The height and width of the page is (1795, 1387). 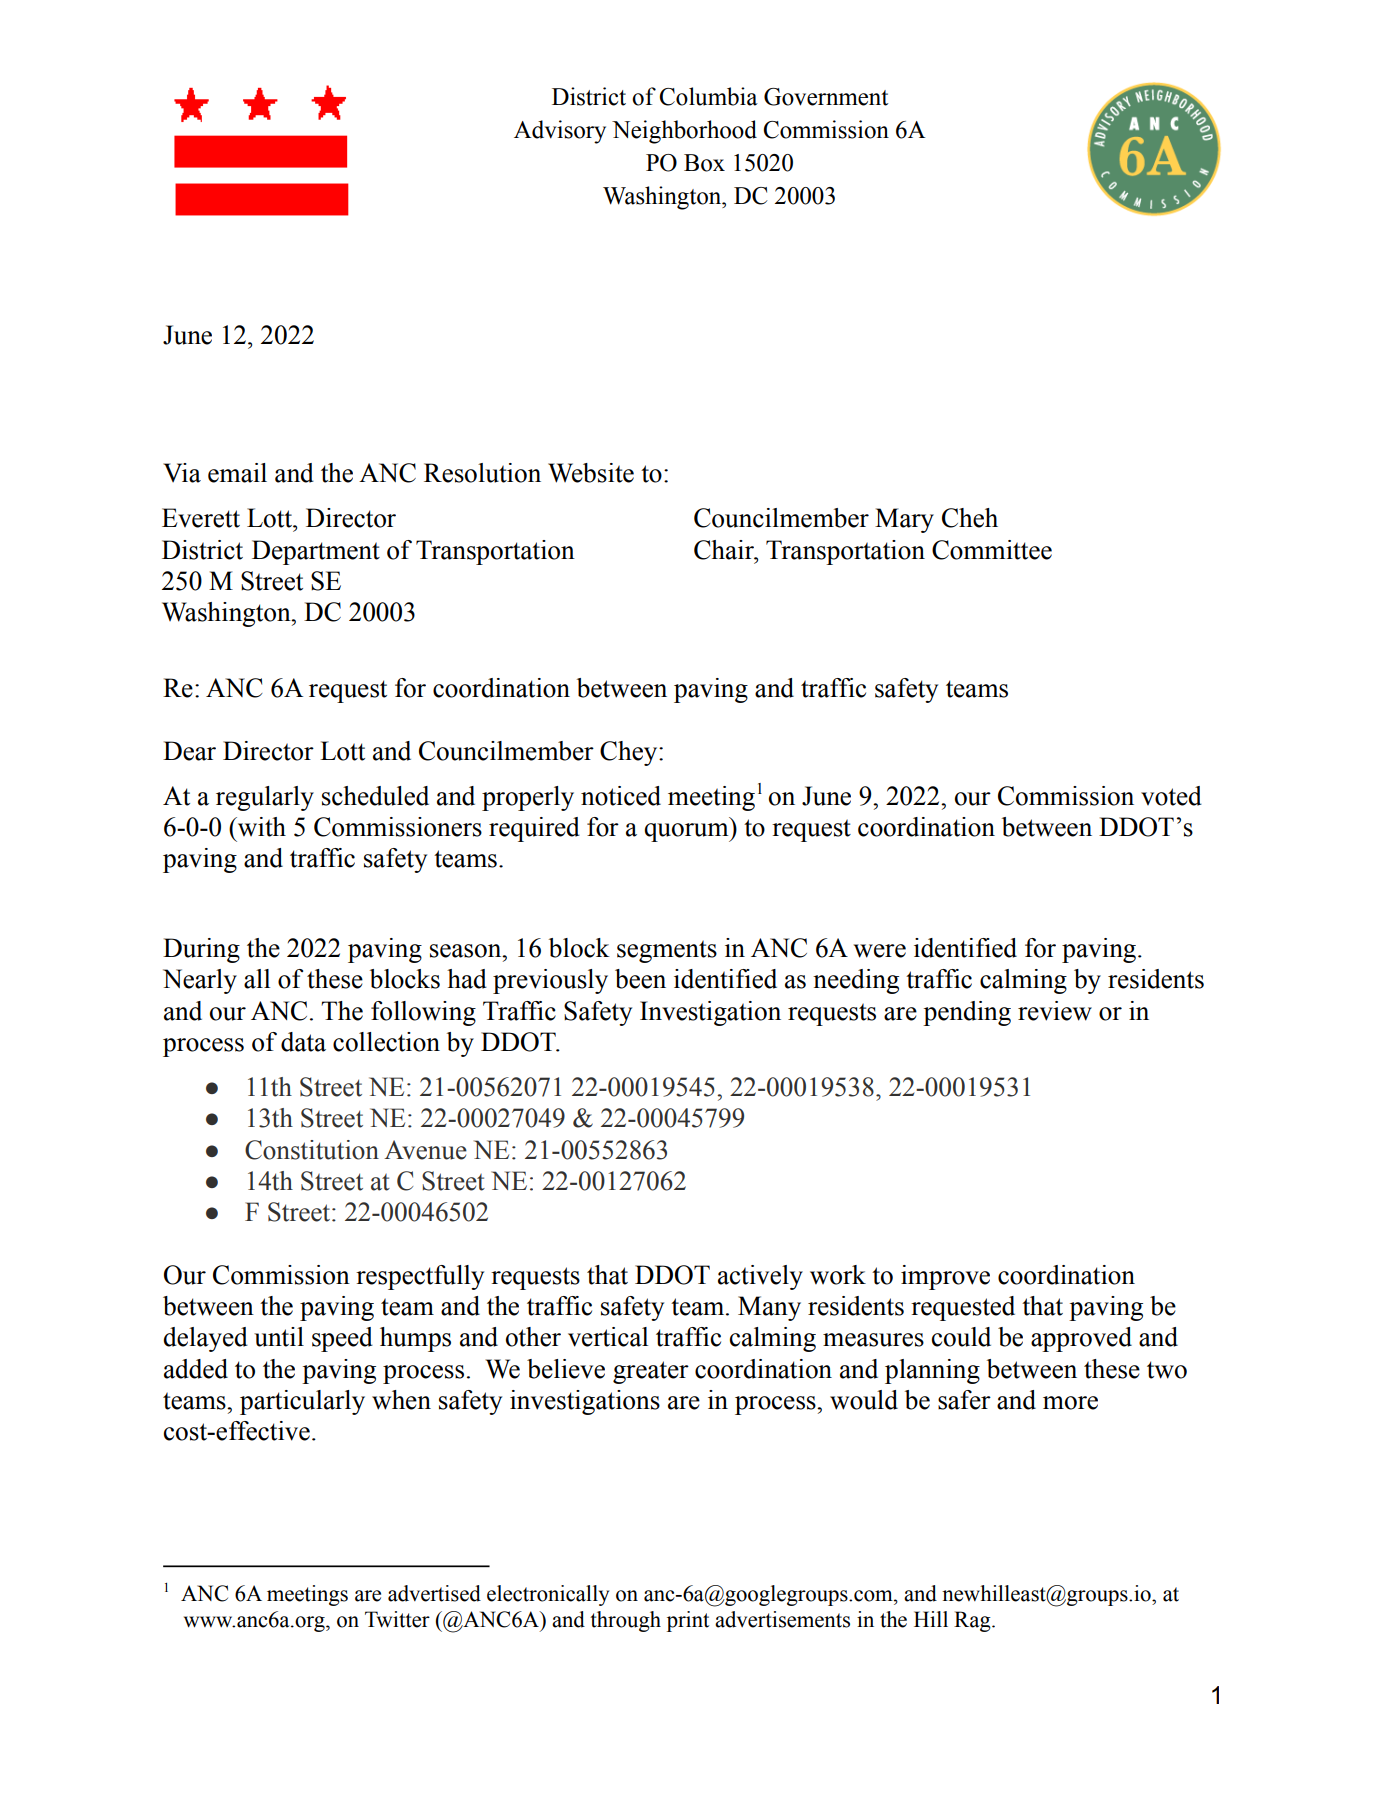 I want to click on Neighborhood, so click(x=684, y=132).
